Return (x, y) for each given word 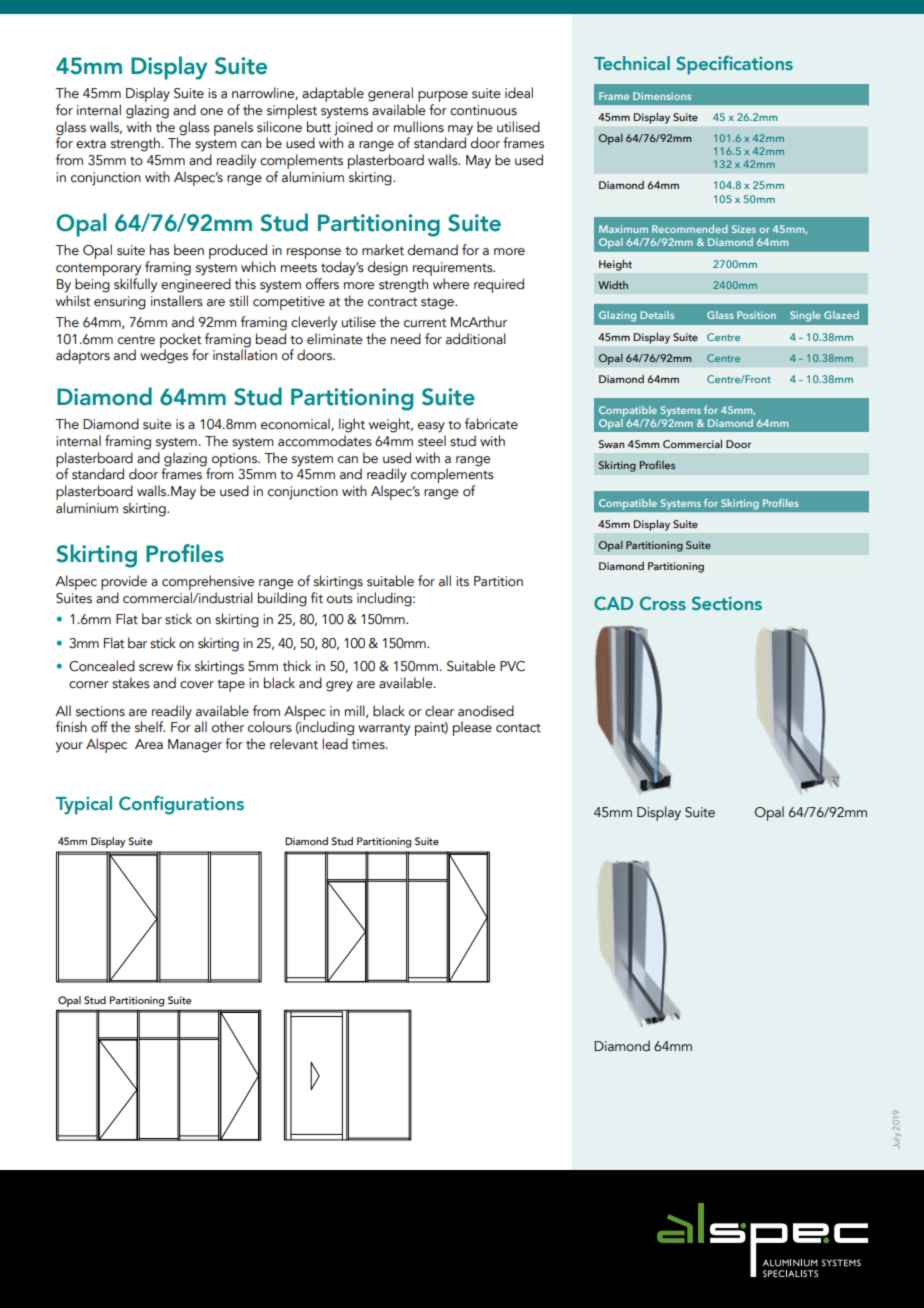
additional (476, 339)
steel (432, 441)
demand (432, 250)
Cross (663, 603)
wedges (164, 355)
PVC (512, 666)
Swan (612, 444)
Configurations (181, 805)
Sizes (744, 229)
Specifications (734, 65)
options (234, 461)
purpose (442, 98)
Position (756, 315)
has (160, 250)
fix (184, 665)
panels (233, 128)
